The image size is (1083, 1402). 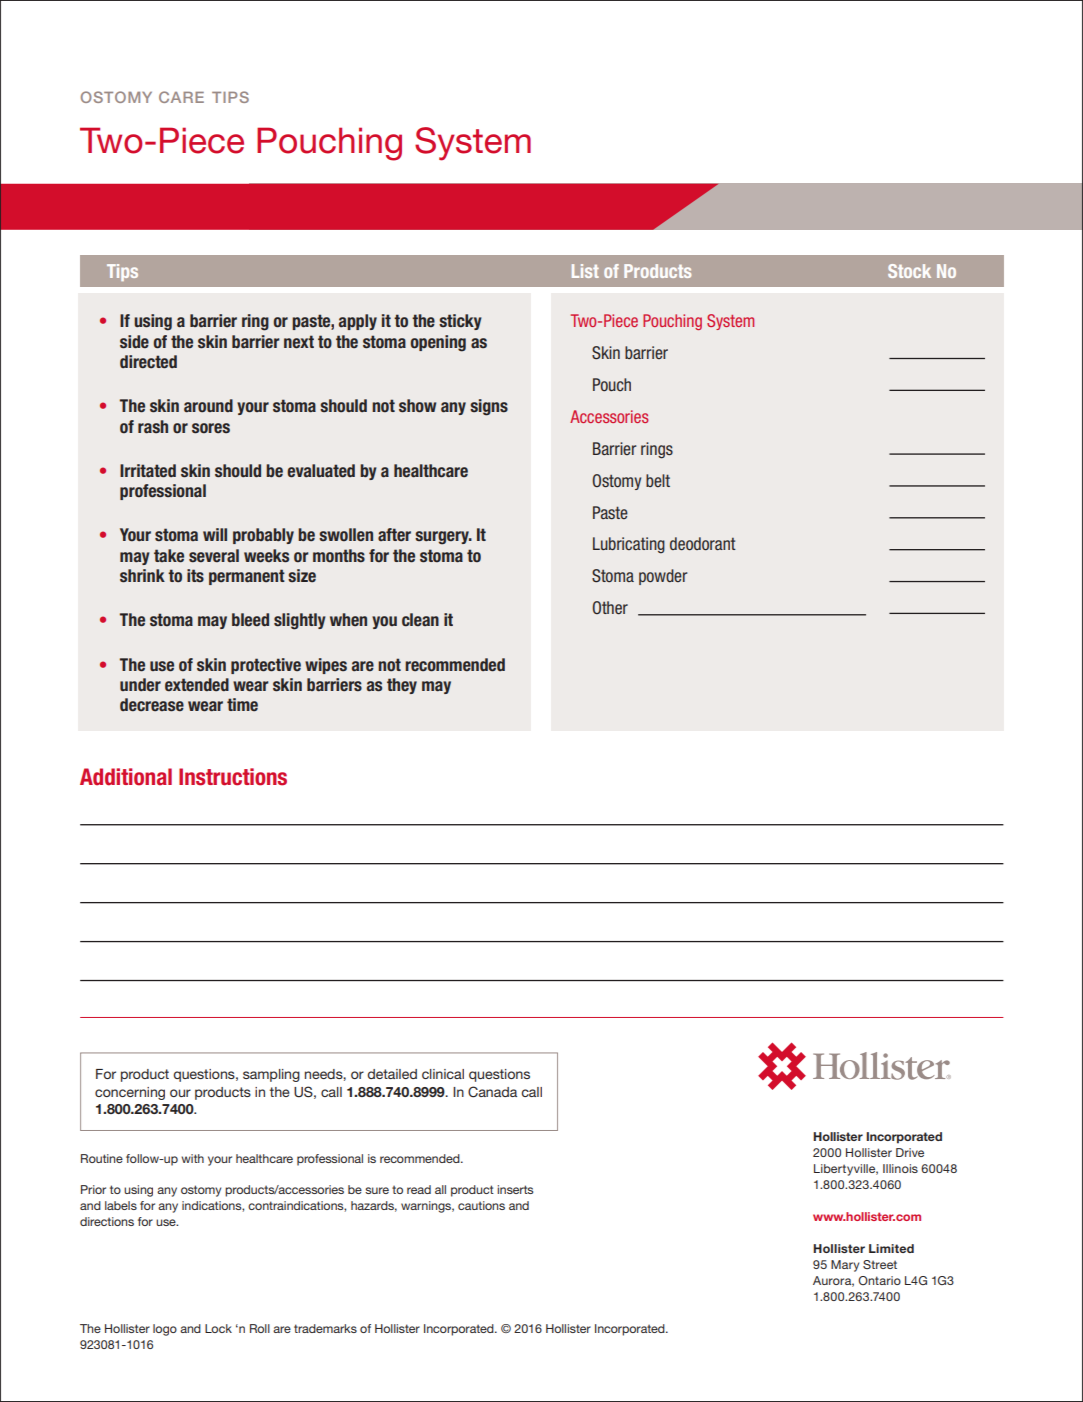 I want to click on Lock, so click(x=218, y=1328).
